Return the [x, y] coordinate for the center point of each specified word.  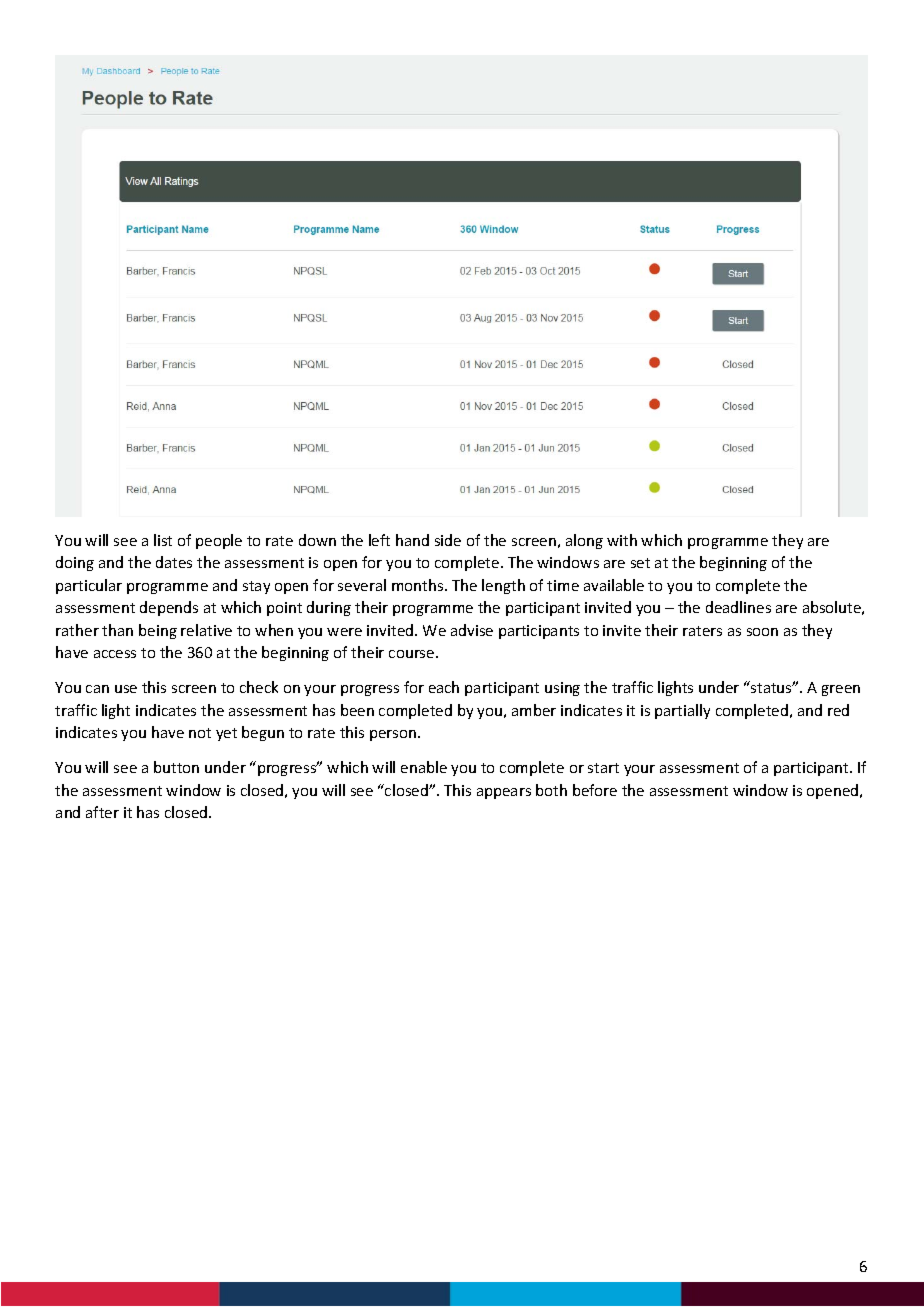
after [102, 812]
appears [504, 793]
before [595, 790]
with [622, 540]
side [448, 540]
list [163, 540]
